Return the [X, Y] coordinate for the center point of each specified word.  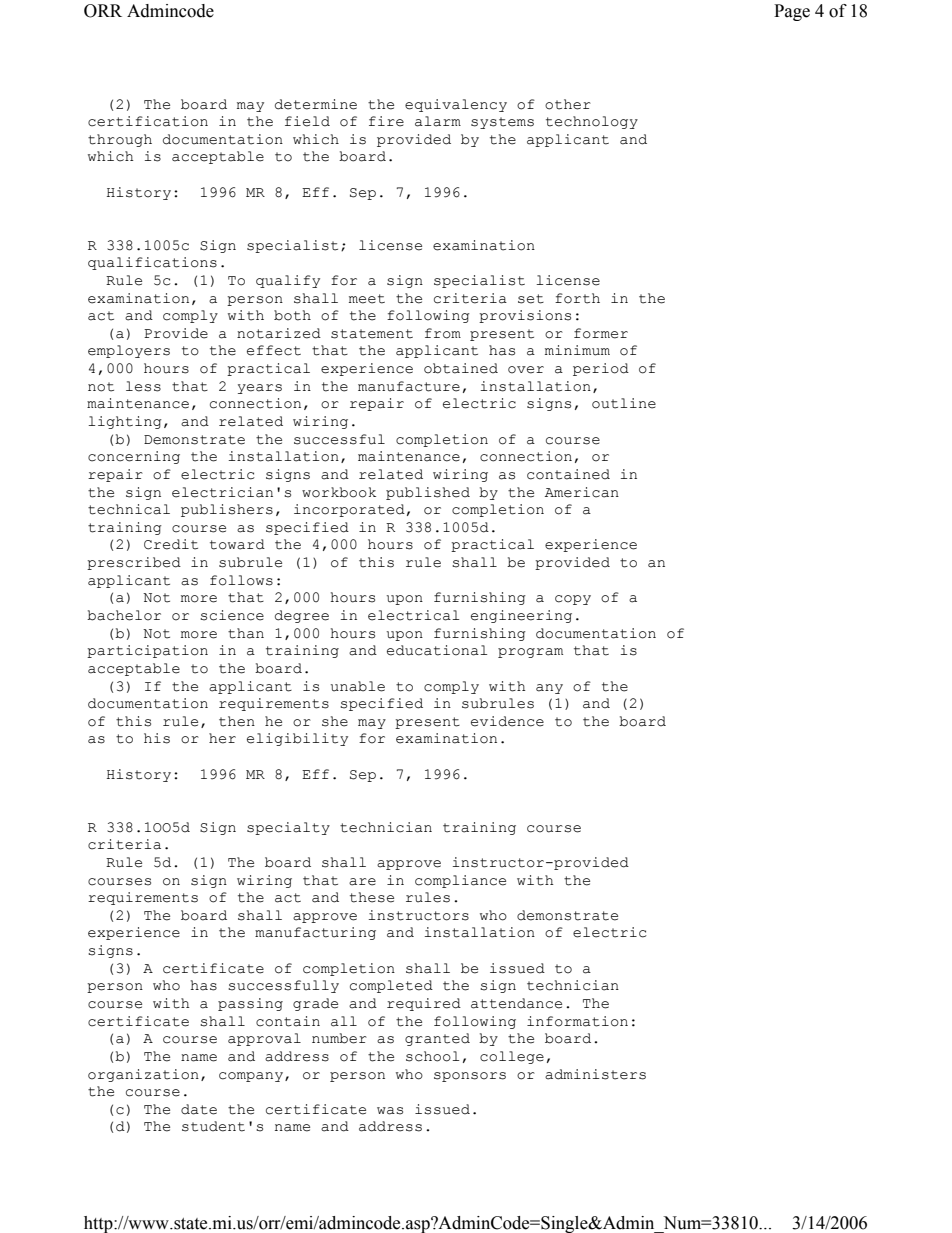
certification [148, 121]
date [199, 1109]
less [143, 386]
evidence [507, 721]
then [237, 721]
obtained [461, 368]
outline [624, 403]
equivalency [456, 105]
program [530, 653]
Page [792, 12]
